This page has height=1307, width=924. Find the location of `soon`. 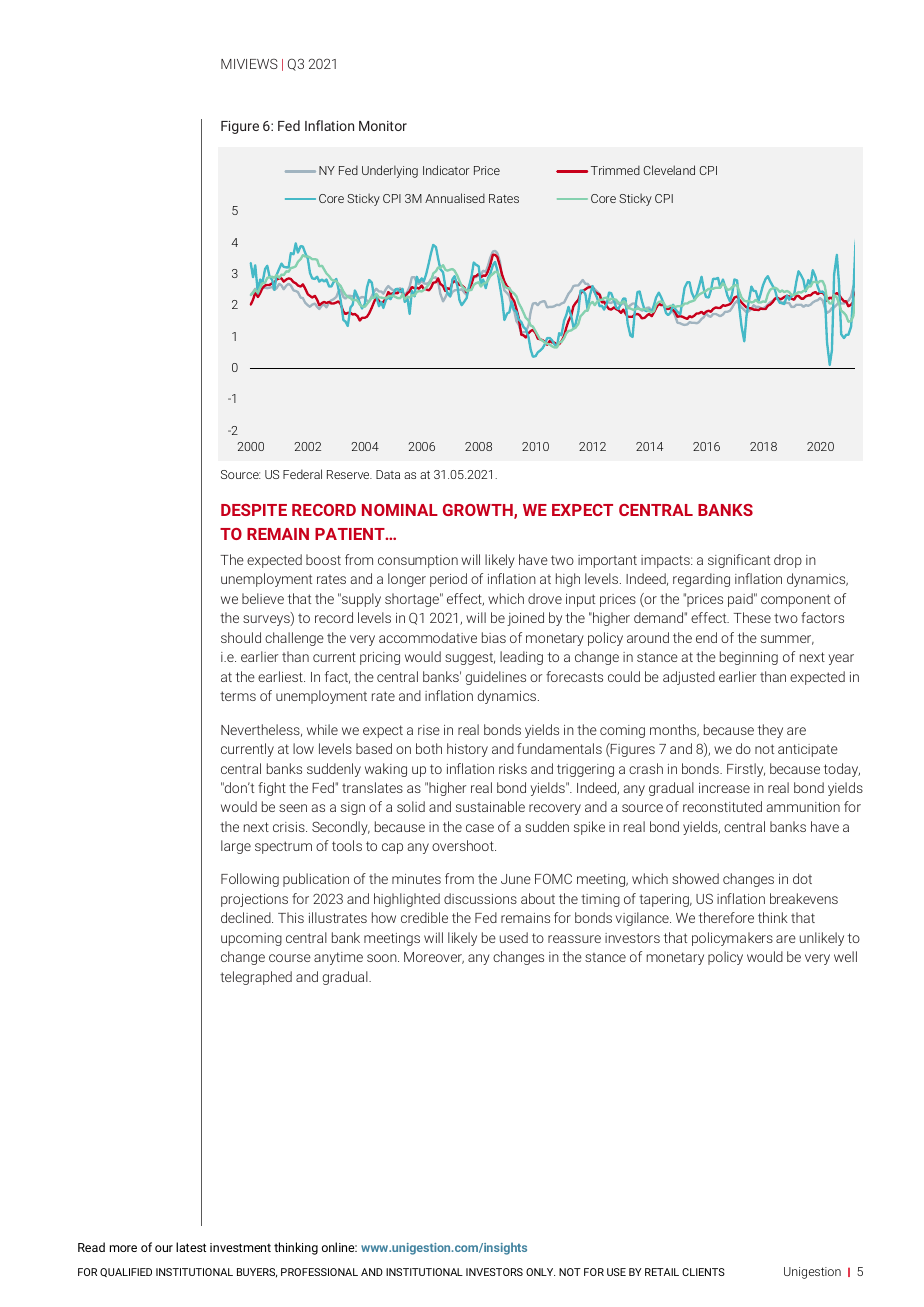

soon is located at coordinates (383, 958).
